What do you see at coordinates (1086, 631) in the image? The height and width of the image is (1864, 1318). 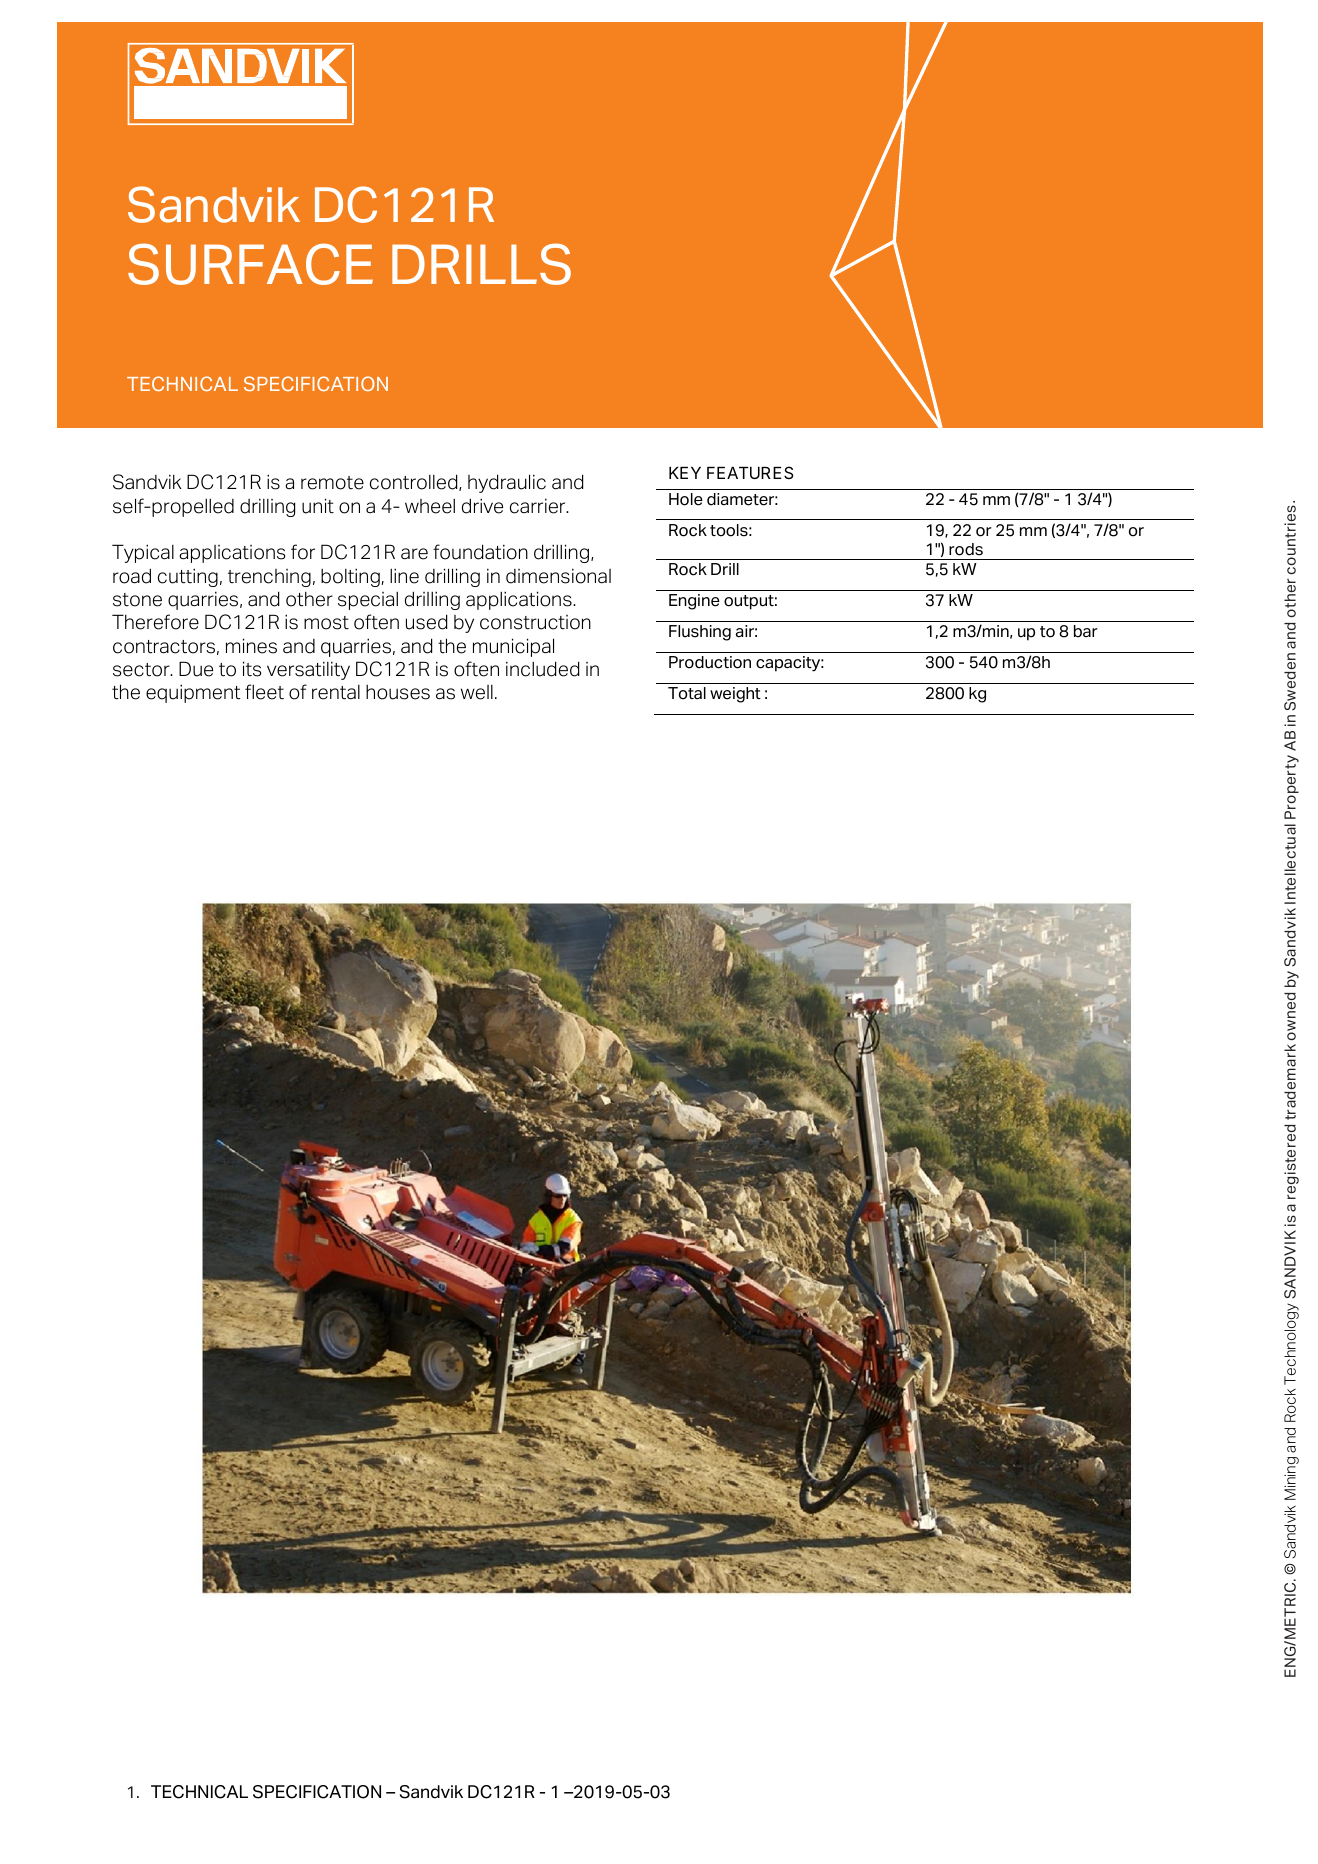 I see `bar` at bounding box center [1086, 631].
